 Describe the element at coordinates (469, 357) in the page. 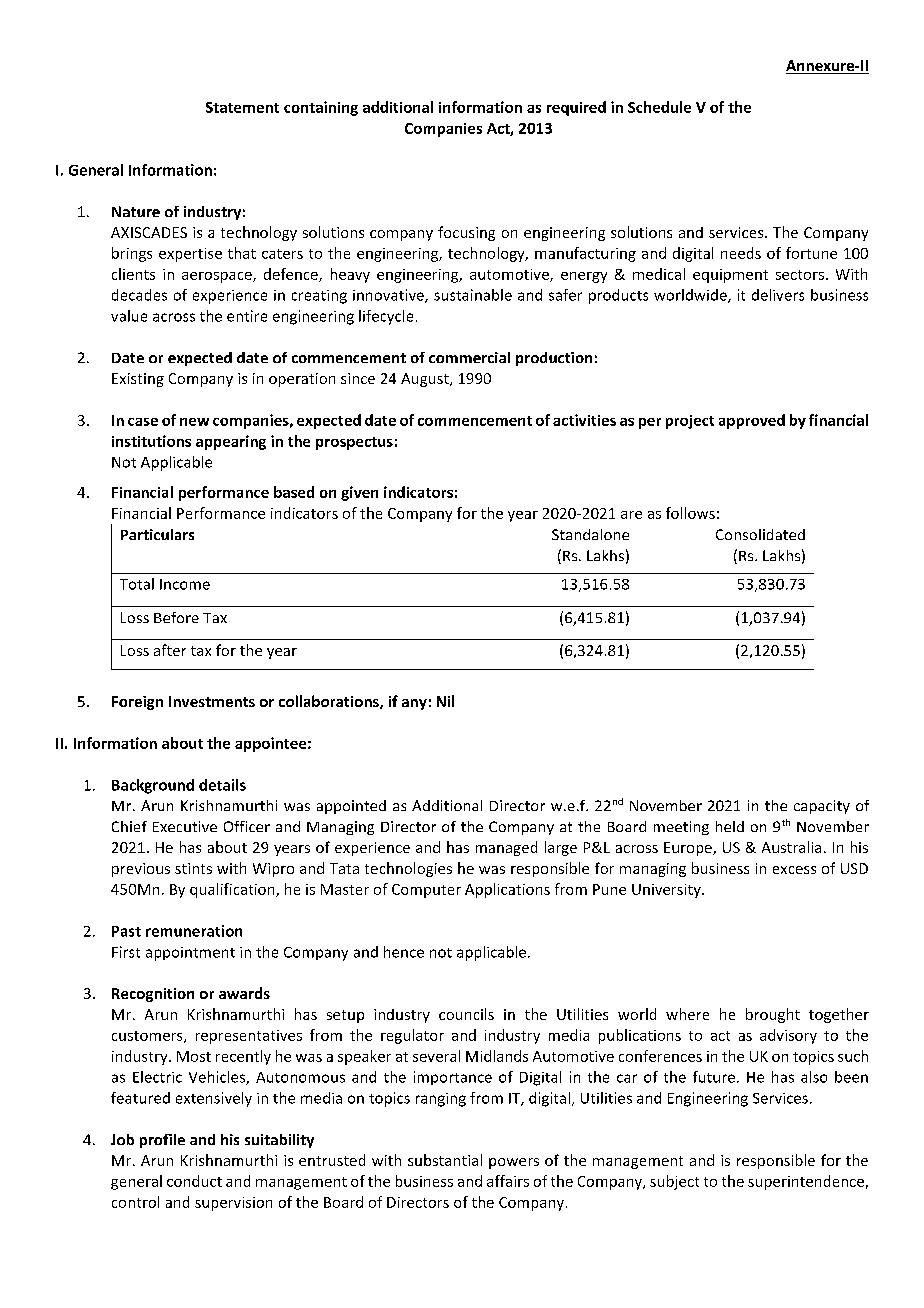

I see `commercial` at that location.
